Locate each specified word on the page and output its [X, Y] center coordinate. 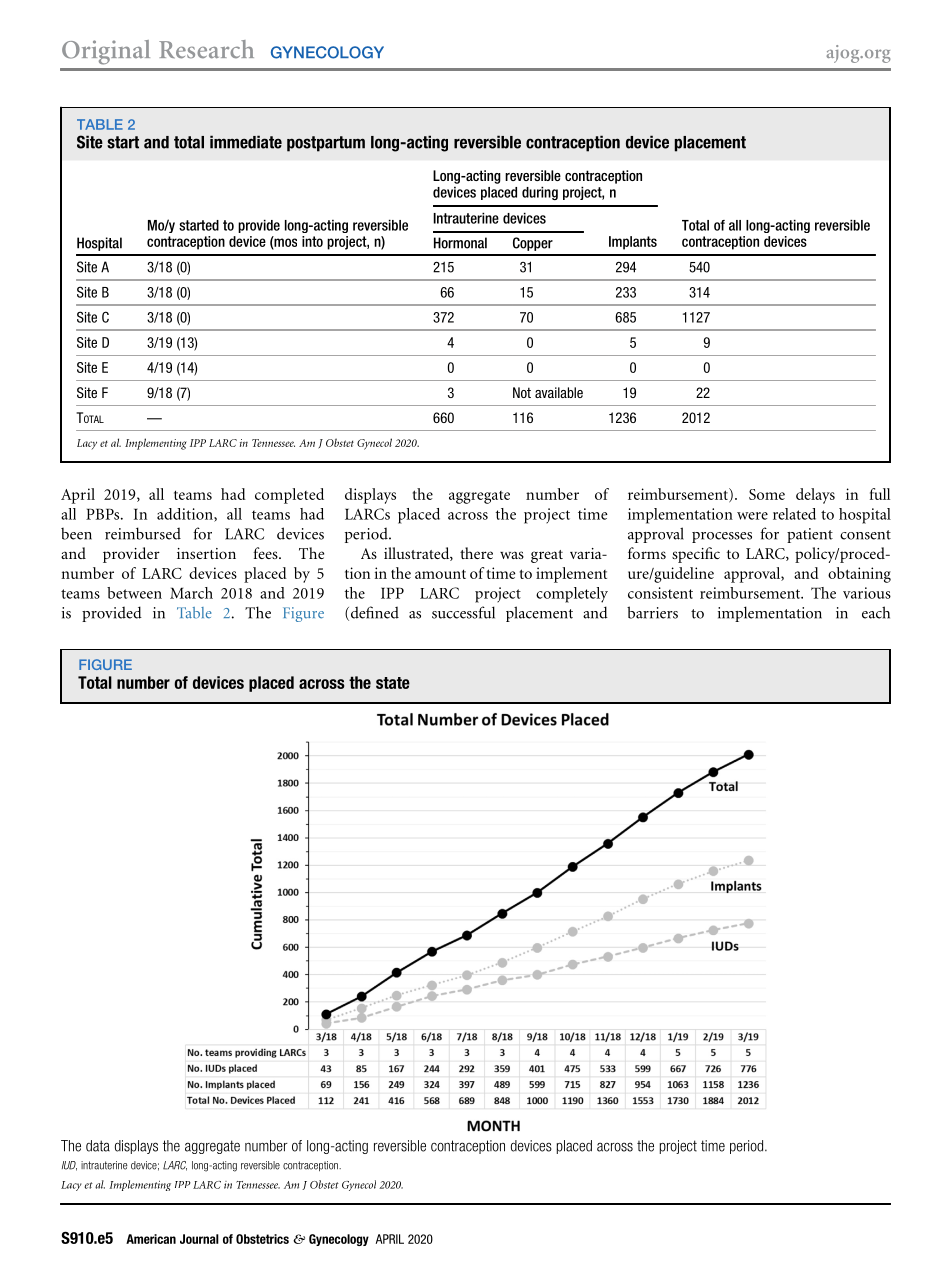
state [393, 683]
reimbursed [143, 533]
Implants [633, 243]
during [540, 193]
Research [206, 49]
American [151, 1239]
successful [463, 612]
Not [522, 392]
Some [767, 494]
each [876, 612]
